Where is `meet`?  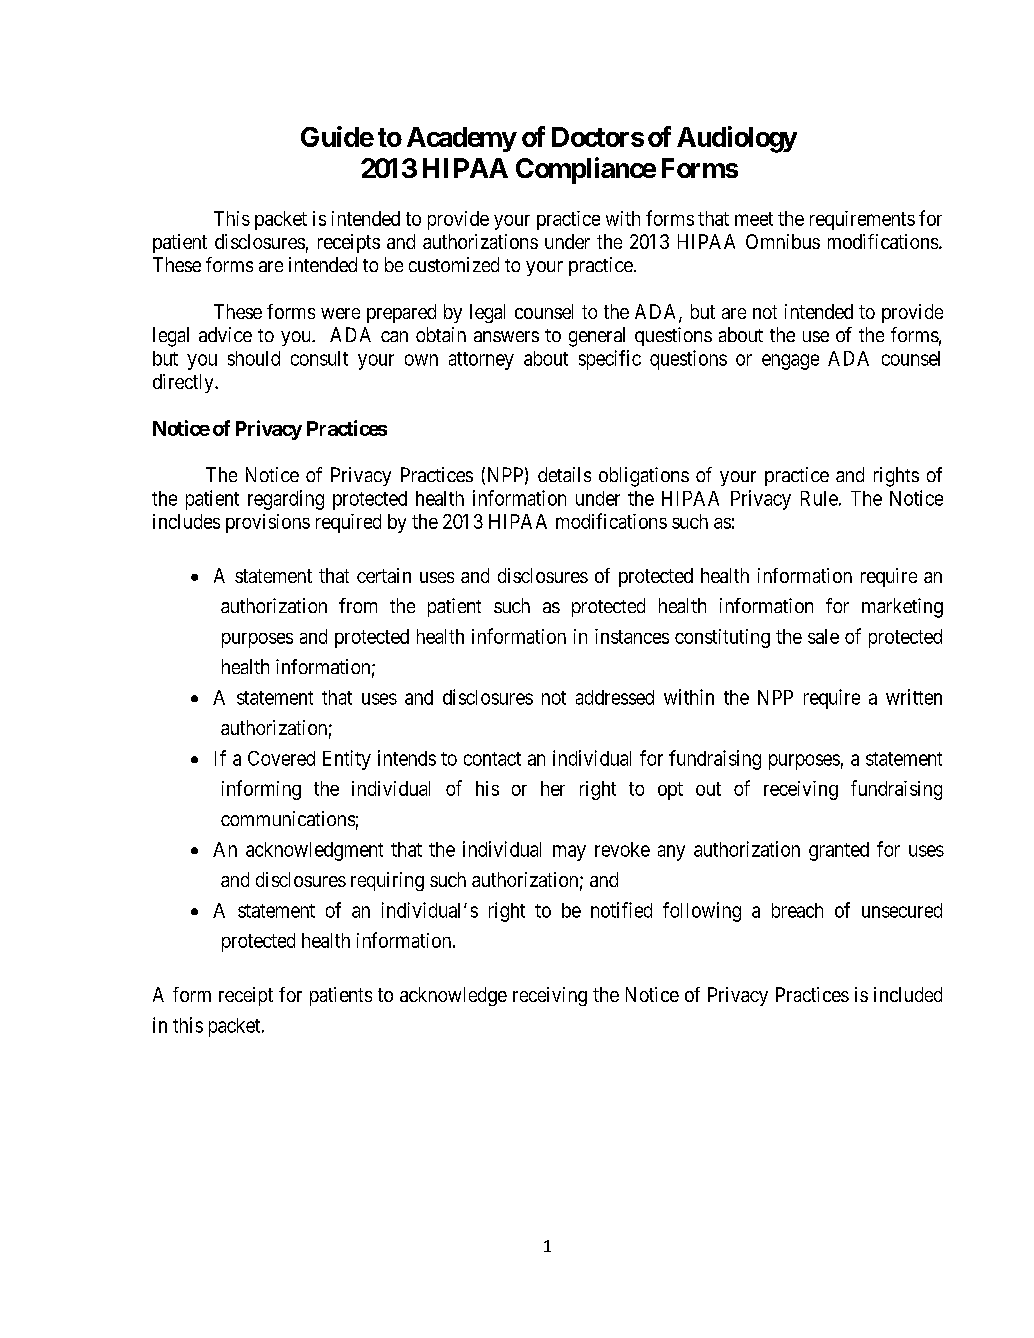
meet is located at coordinates (754, 219).
